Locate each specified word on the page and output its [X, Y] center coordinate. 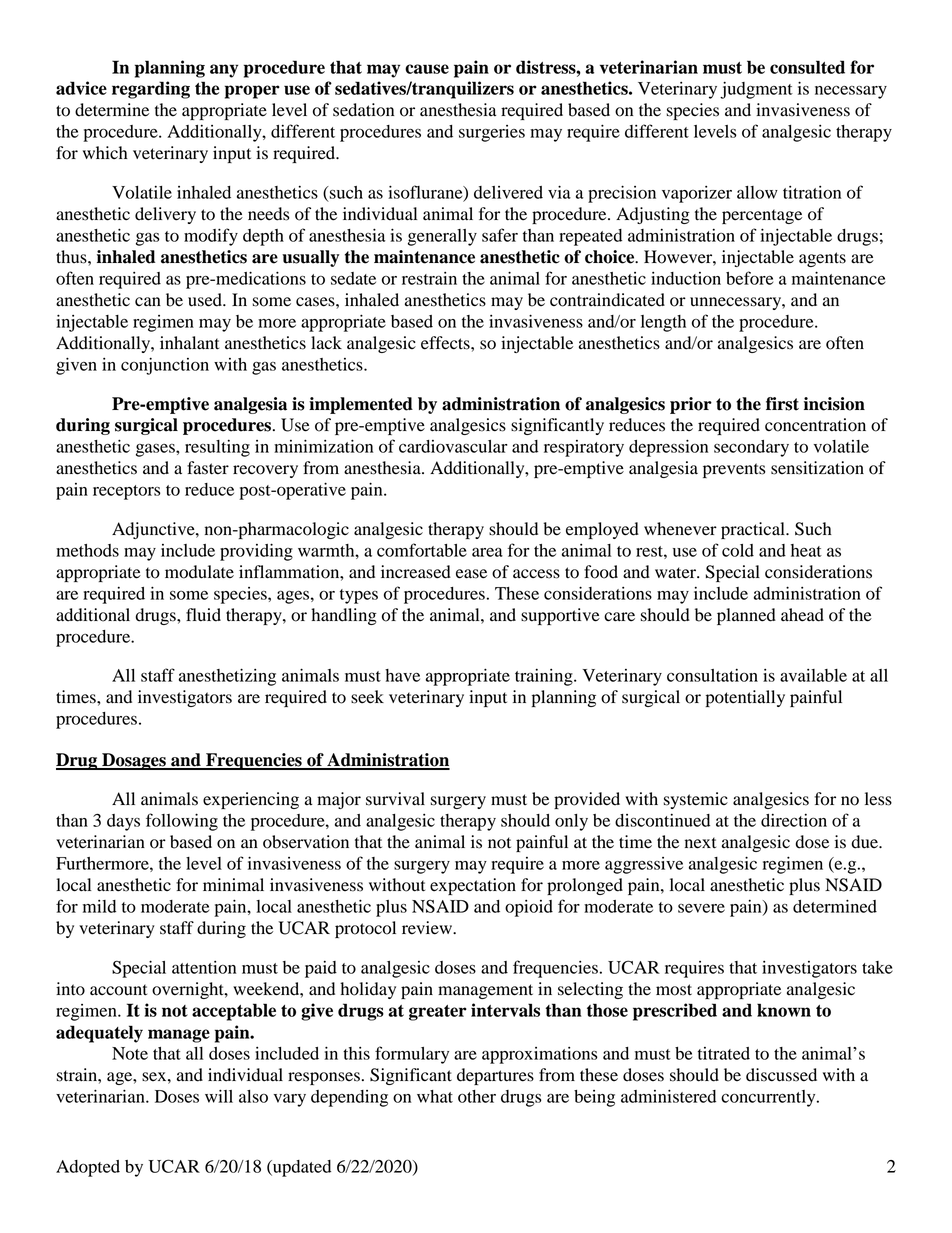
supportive [560, 616]
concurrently [769, 1098]
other [477, 1096]
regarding [151, 90]
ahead [802, 615]
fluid [203, 615]
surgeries [492, 133]
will [219, 1096]
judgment [756, 90]
